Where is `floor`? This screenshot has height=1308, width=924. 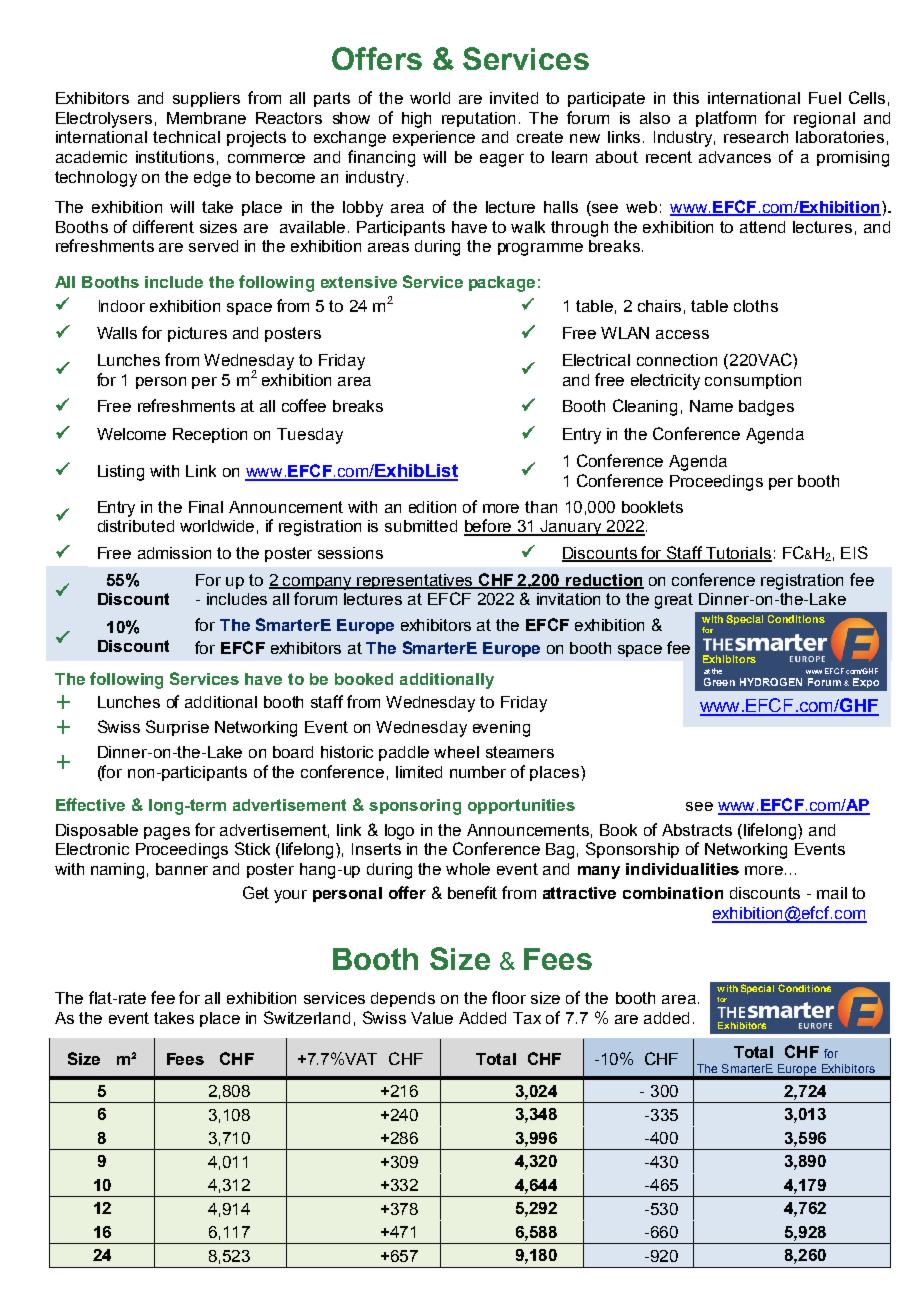 floor is located at coordinates (509, 997).
